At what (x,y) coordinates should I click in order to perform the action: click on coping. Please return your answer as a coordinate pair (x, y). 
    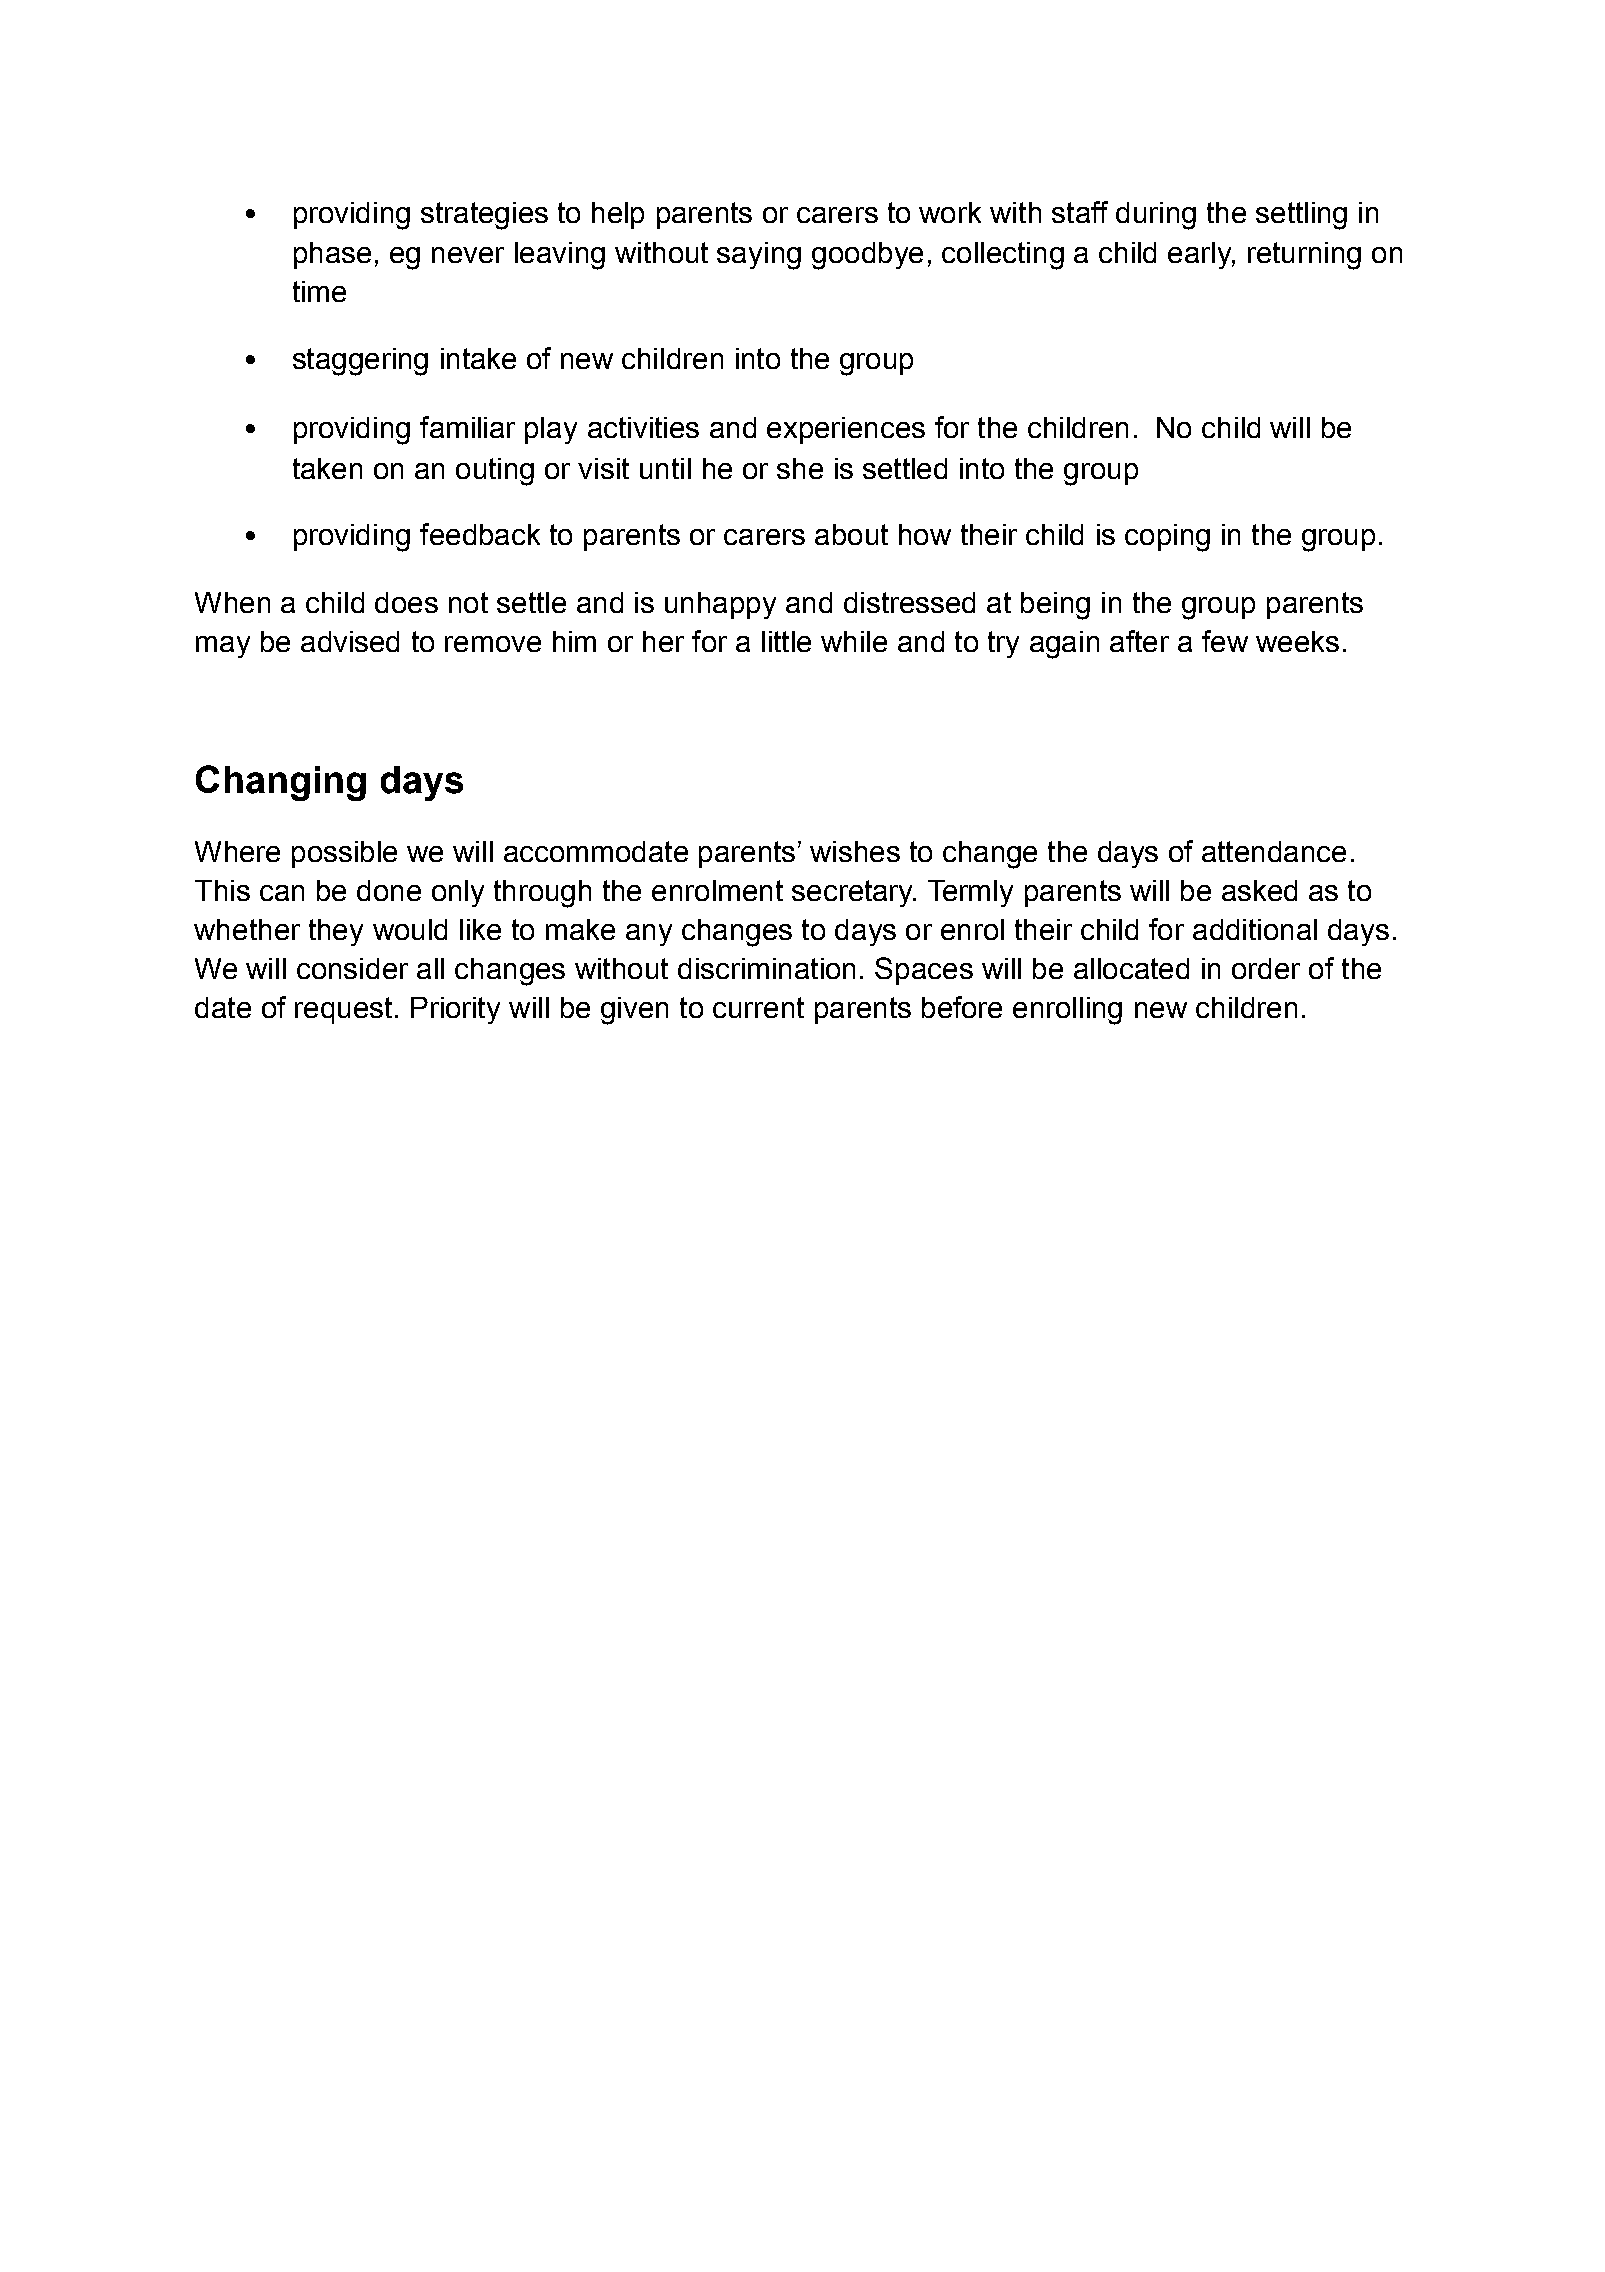
    Looking at the image, I should click on (1167, 538).
